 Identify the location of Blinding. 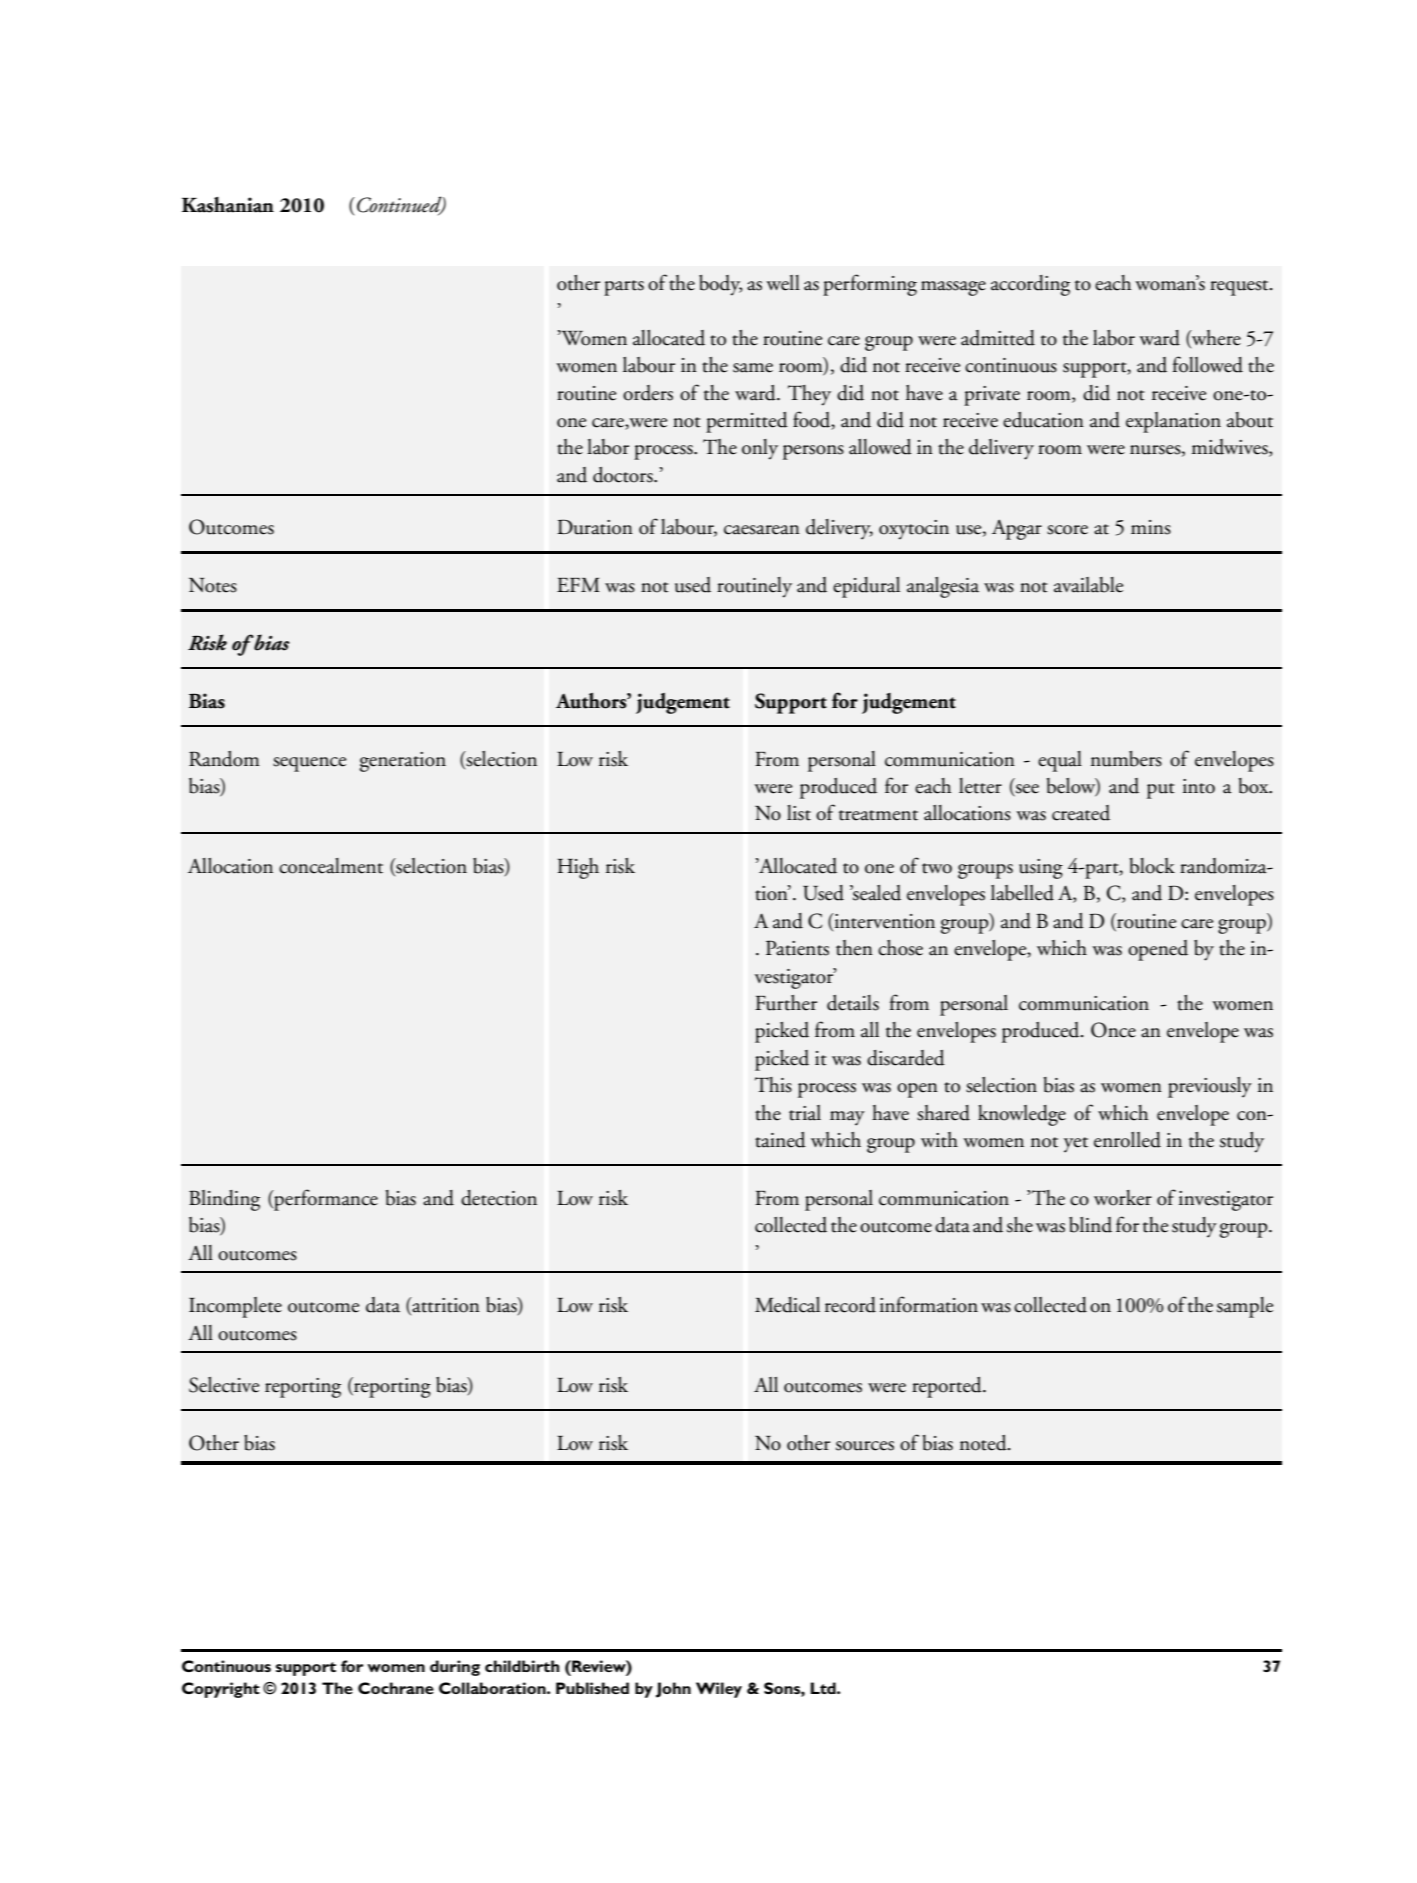
(224, 1200).
